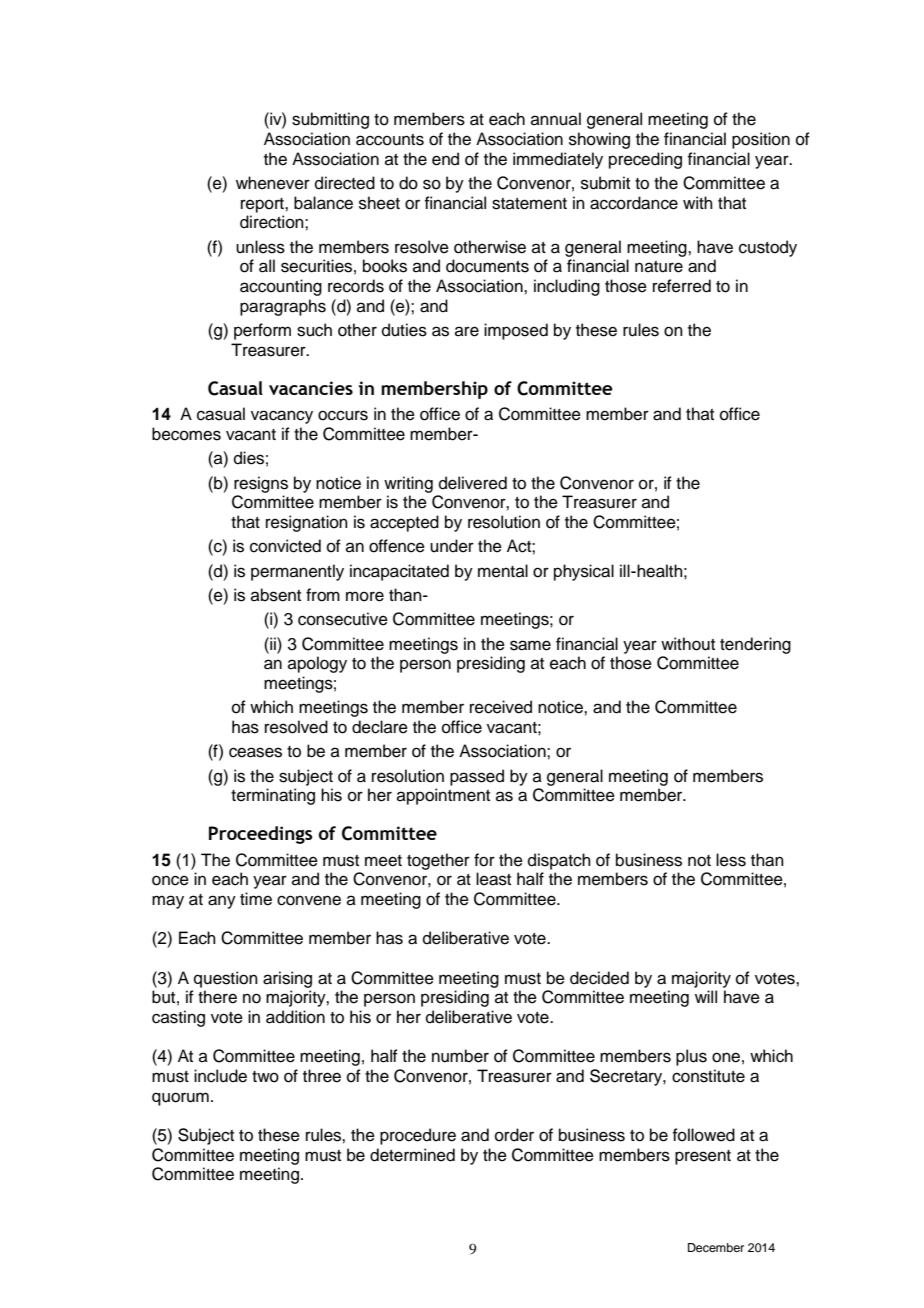  What do you see at coordinates (438, 861) in the document?
I see `together` at bounding box center [438, 861].
